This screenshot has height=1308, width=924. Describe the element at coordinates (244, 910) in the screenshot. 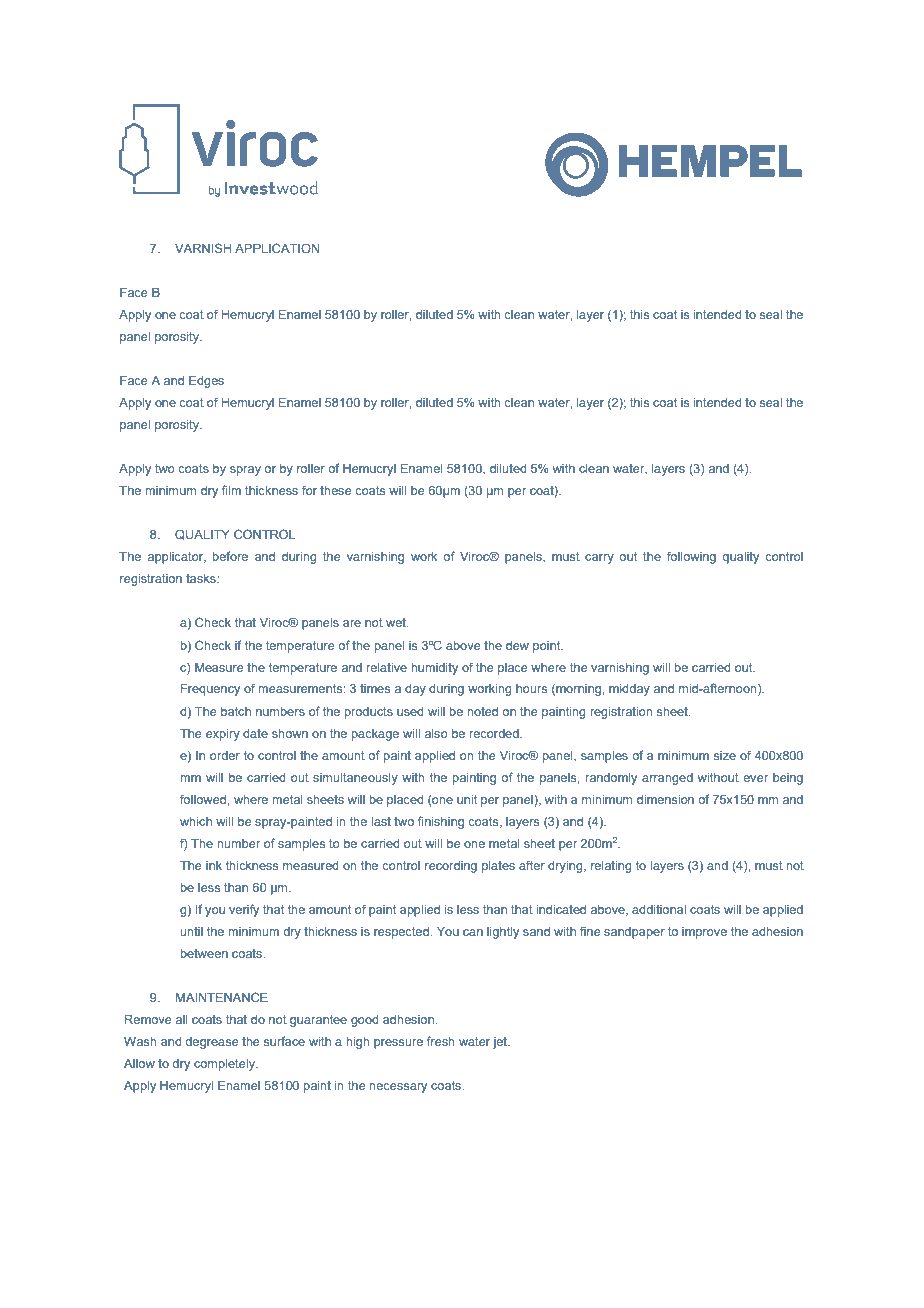

I see `verify` at that location.
